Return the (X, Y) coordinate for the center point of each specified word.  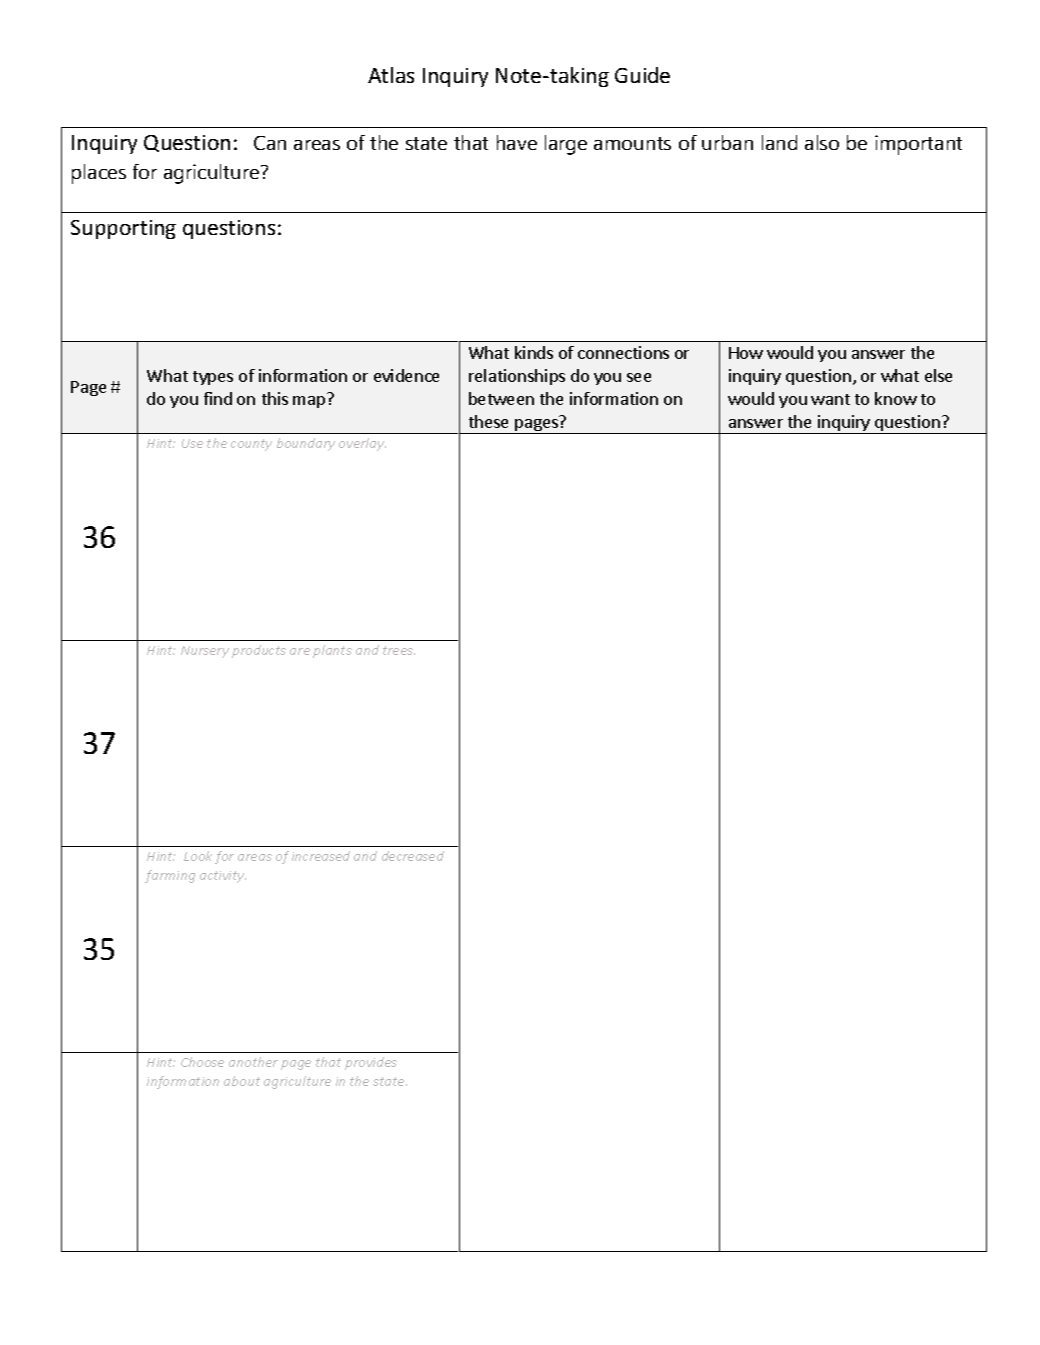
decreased (413, 856)
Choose (202, 1062)
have (517, 142)
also (822, 142)
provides (371, 1063)
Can (270, 143)
